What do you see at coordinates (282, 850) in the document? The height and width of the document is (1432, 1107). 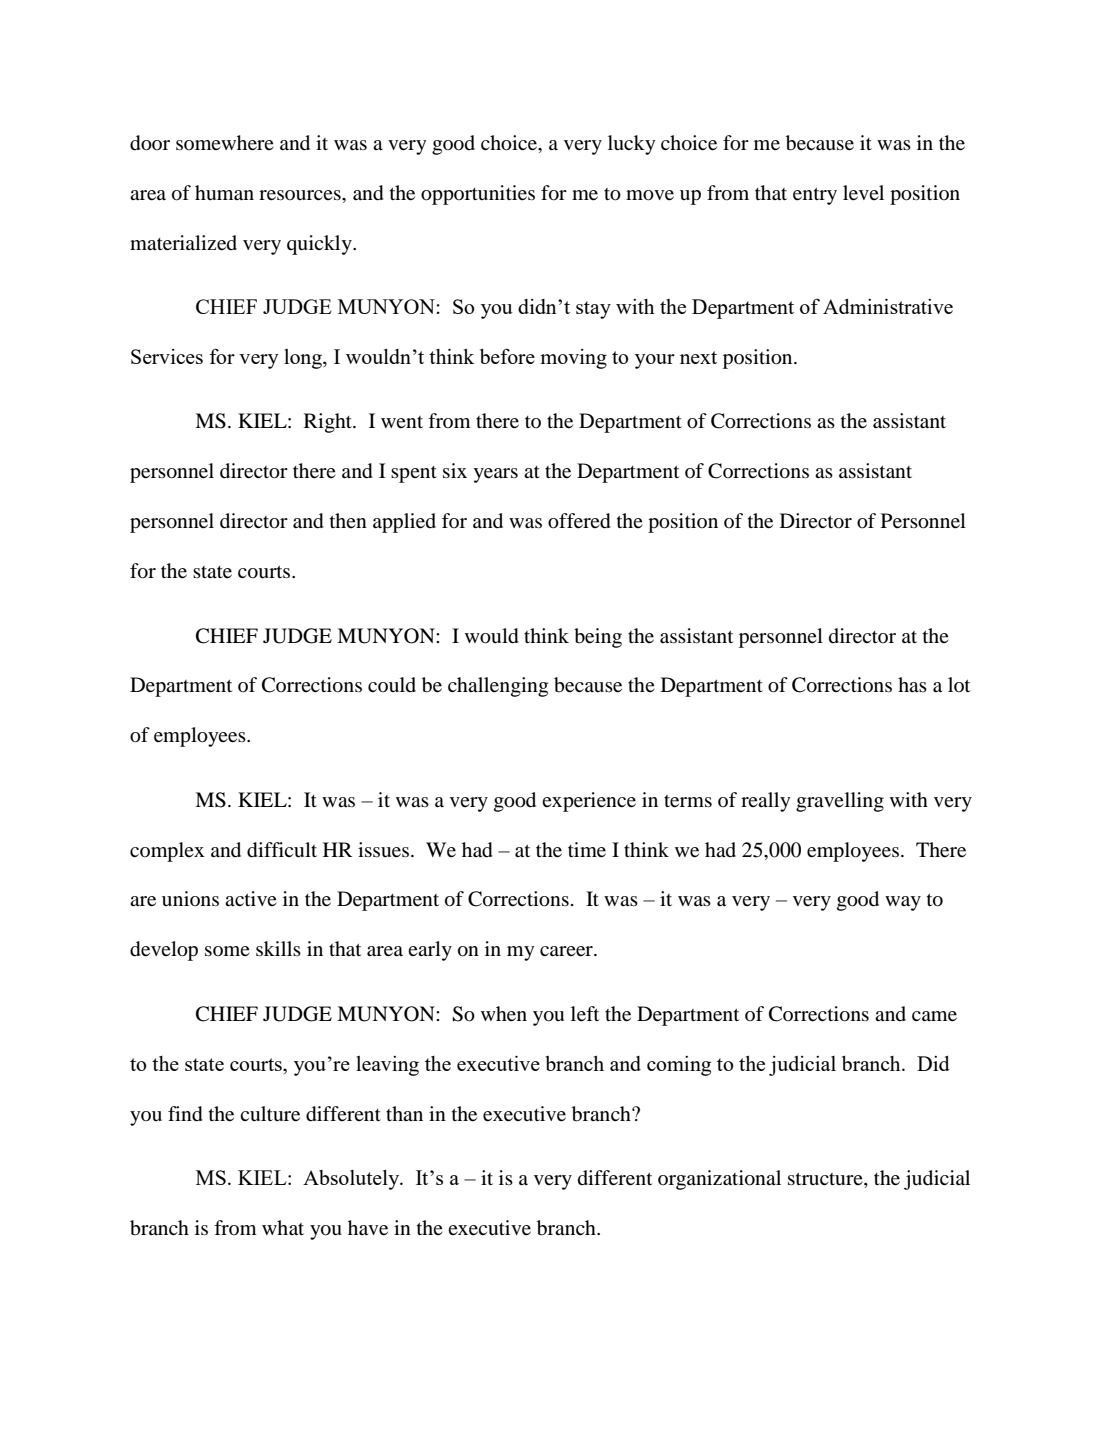 I see `difficult` at bounding box center [282, 850].
